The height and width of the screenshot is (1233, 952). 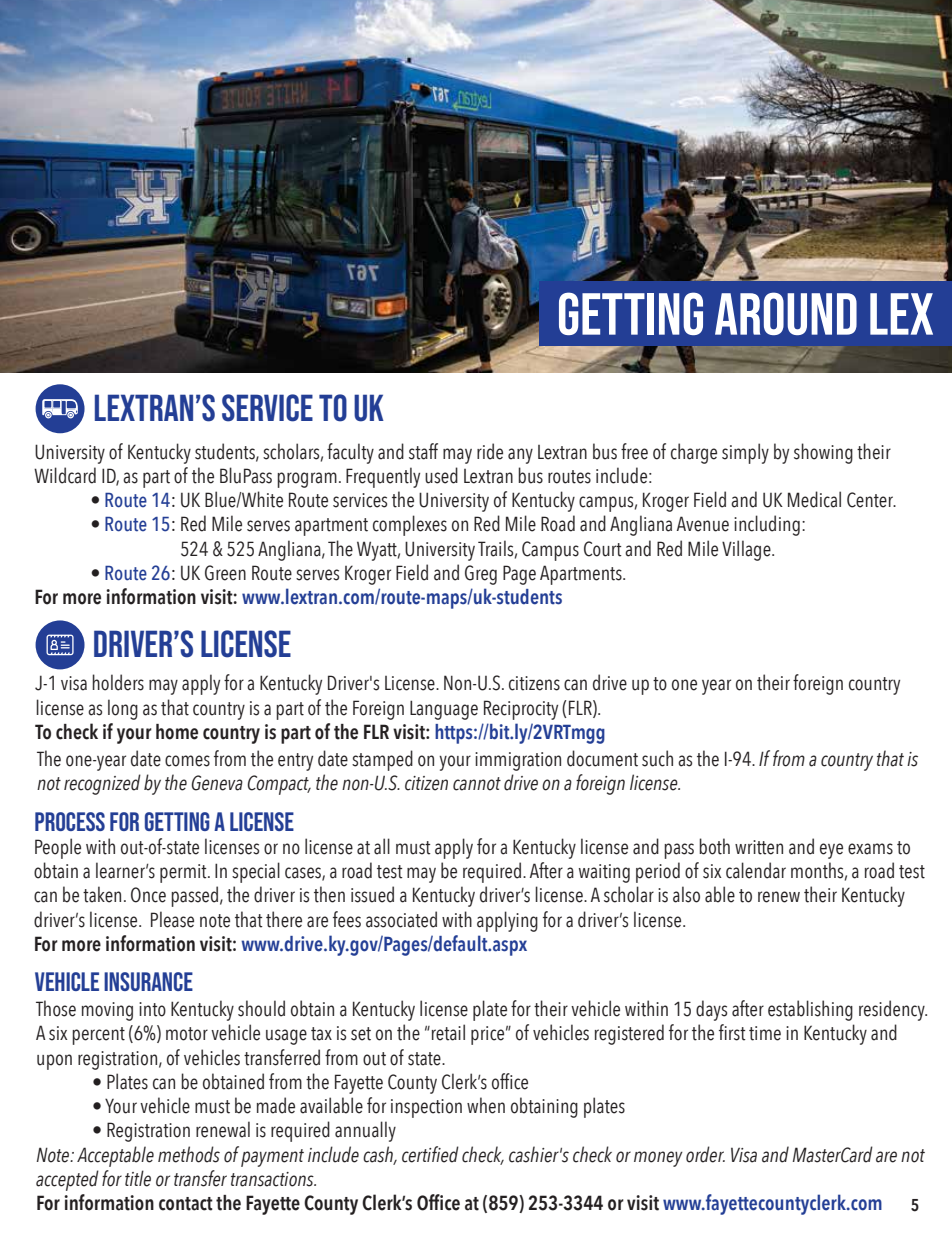 I want to click on ride, so click(x=490, y=451).
